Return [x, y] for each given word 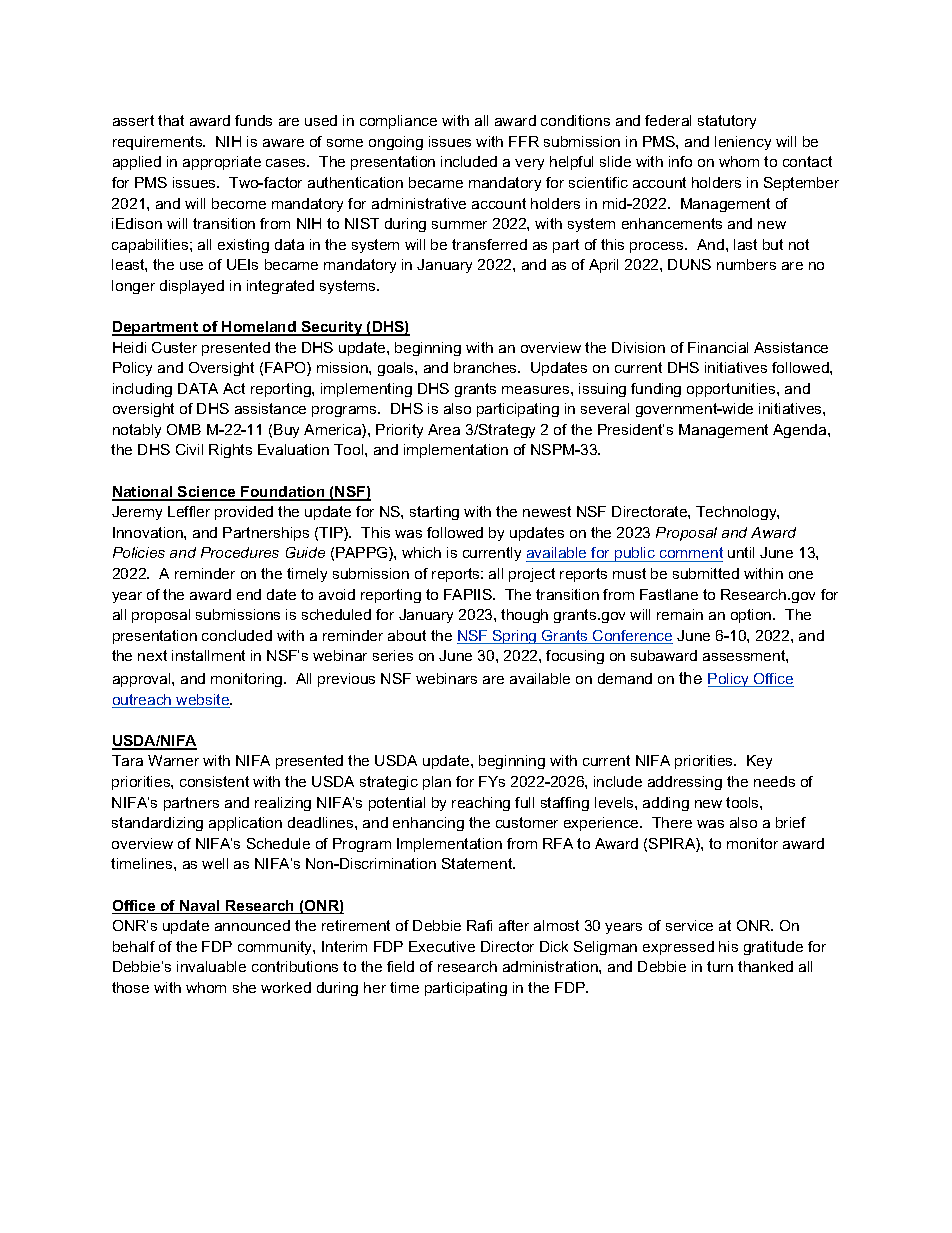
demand [625, 678]
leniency [743, 143]
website [203, 701]
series [393, 655]
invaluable [211, 966]
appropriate [222, 163]
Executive [442, 946]
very [529, 164]
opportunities [732, 390]
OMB [184, 429]
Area [444, 429]
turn [720, 966]
